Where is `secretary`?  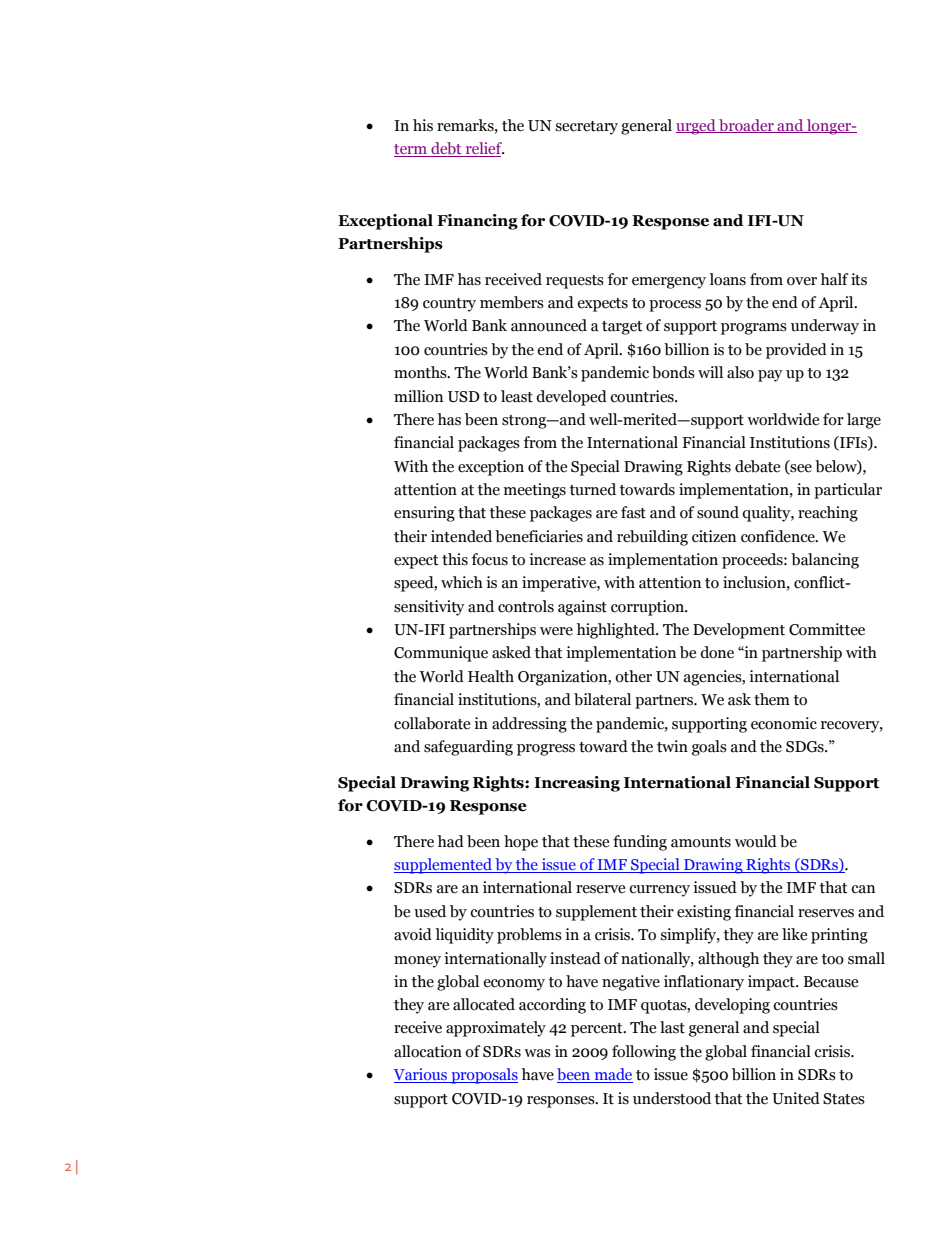 secretary is located at coordinates (586, 128).
